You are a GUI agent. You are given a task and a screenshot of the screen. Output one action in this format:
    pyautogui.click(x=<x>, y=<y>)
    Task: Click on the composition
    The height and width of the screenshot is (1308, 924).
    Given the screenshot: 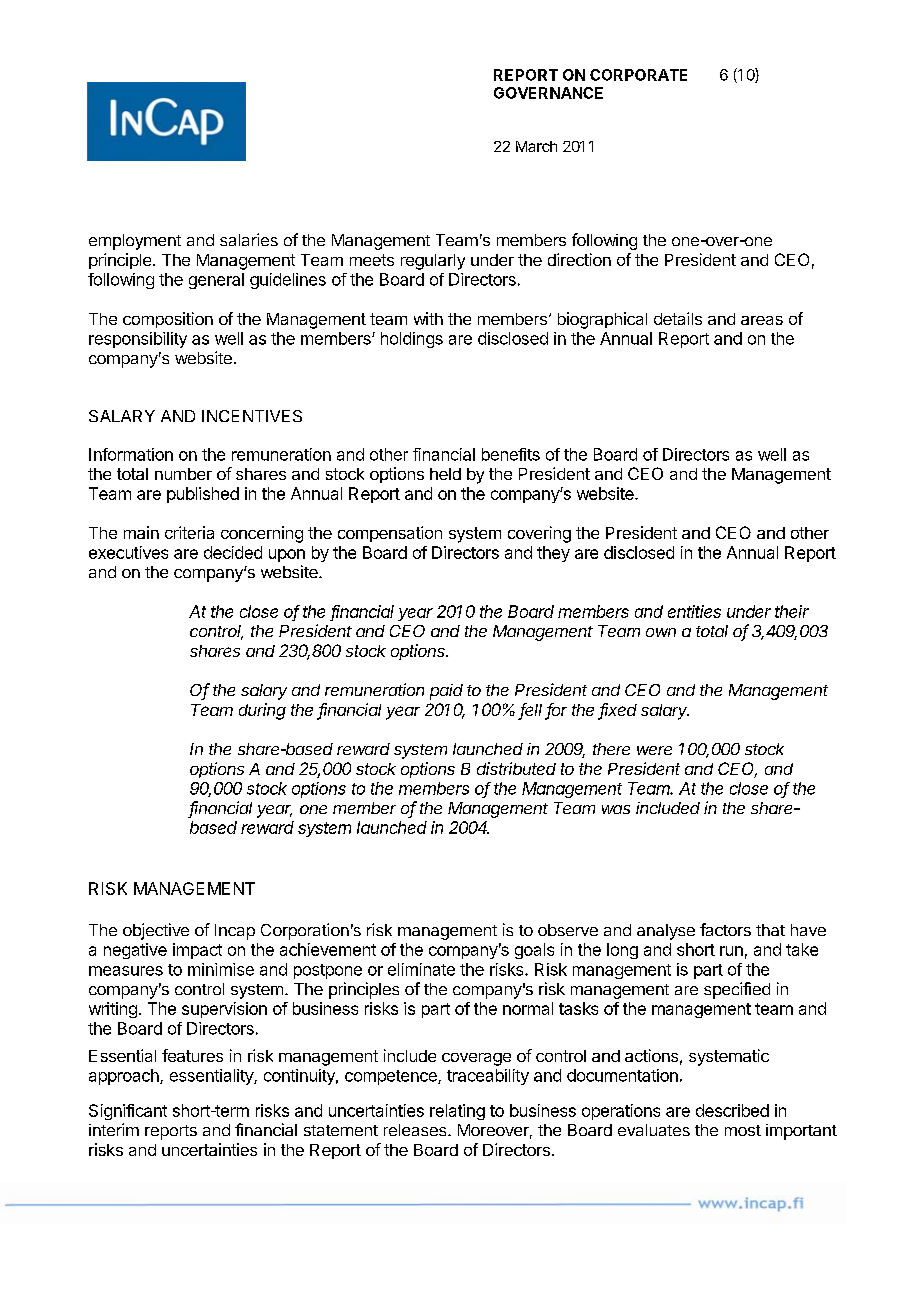 What is the action you would take?
    pyautogui.click(x=168, y=320)
